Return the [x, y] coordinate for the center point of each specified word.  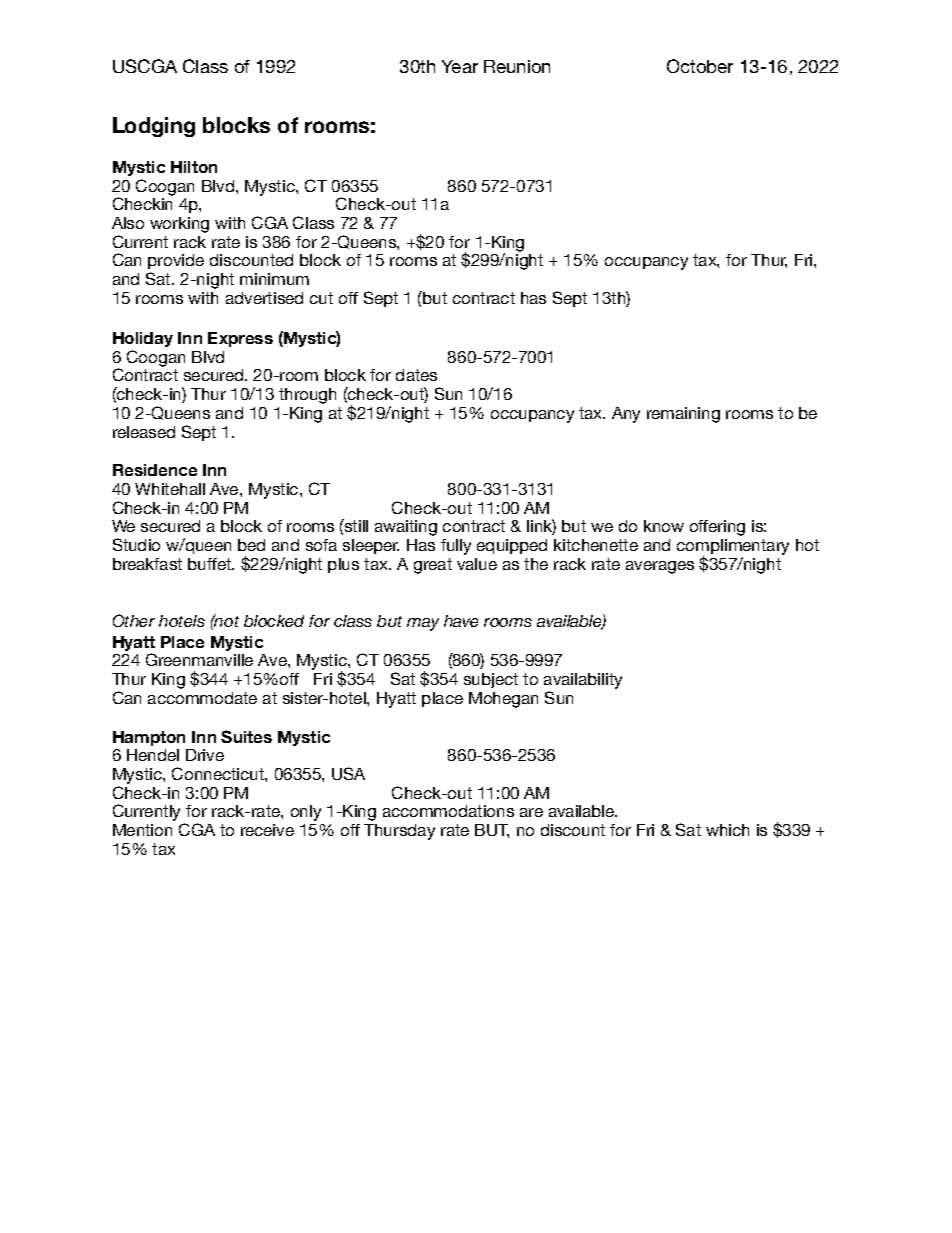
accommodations [448, 811]
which [727, 830]
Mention [142, 830]
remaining [683, 415]
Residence [155, 470]
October [700, 66]
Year [460, 66]
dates [416, 375]
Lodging [154, 127]
